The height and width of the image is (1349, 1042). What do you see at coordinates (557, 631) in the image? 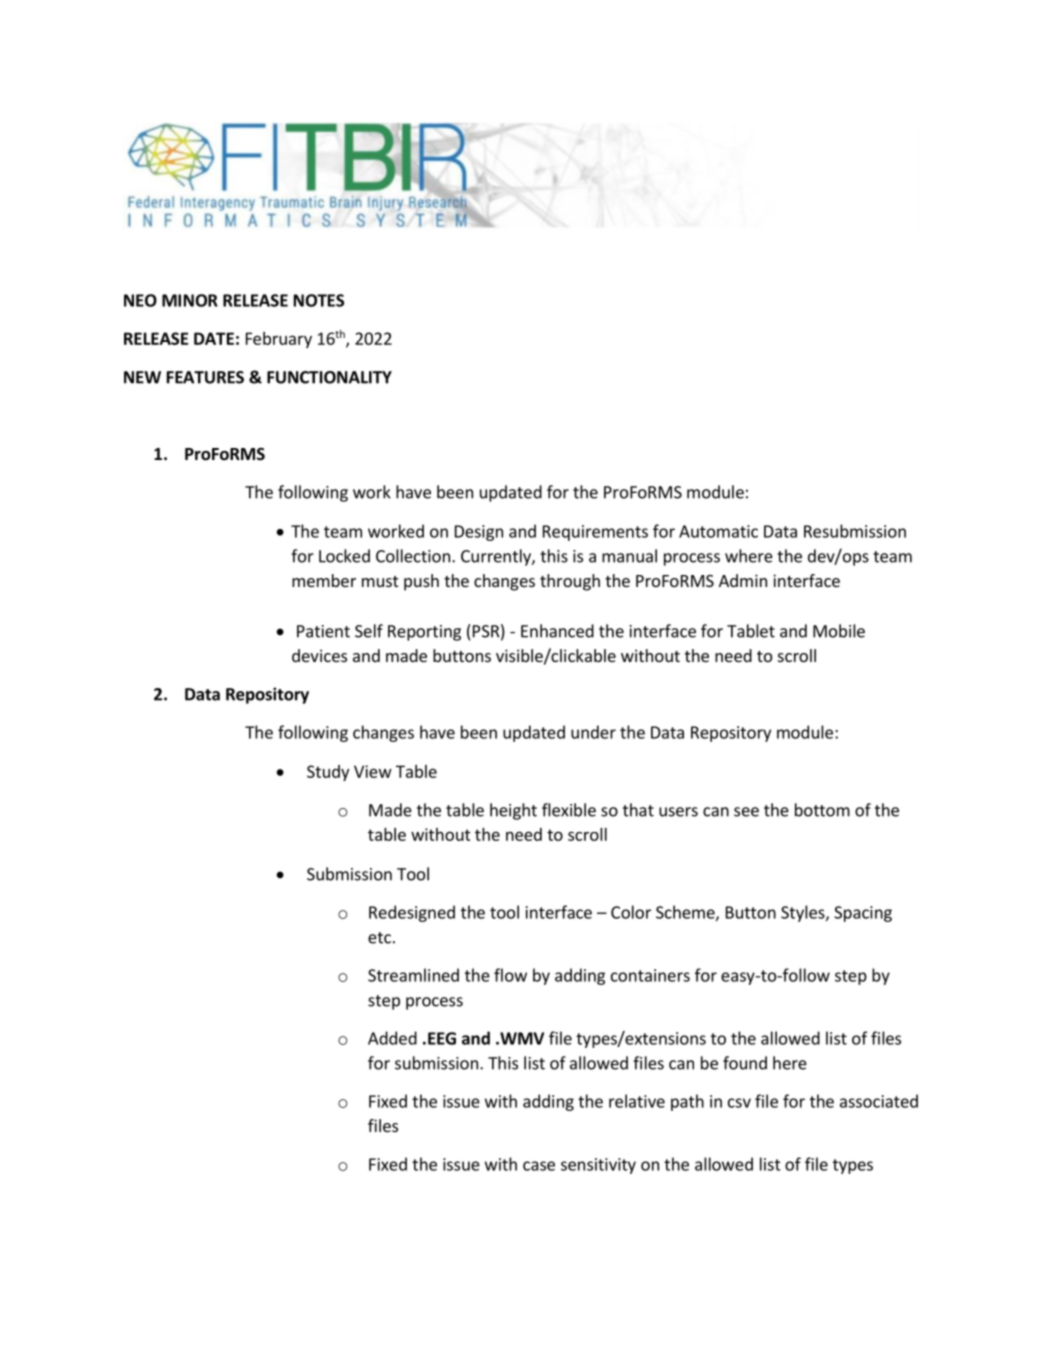
I see `Enhanced` at bounding box center [557, 631].
